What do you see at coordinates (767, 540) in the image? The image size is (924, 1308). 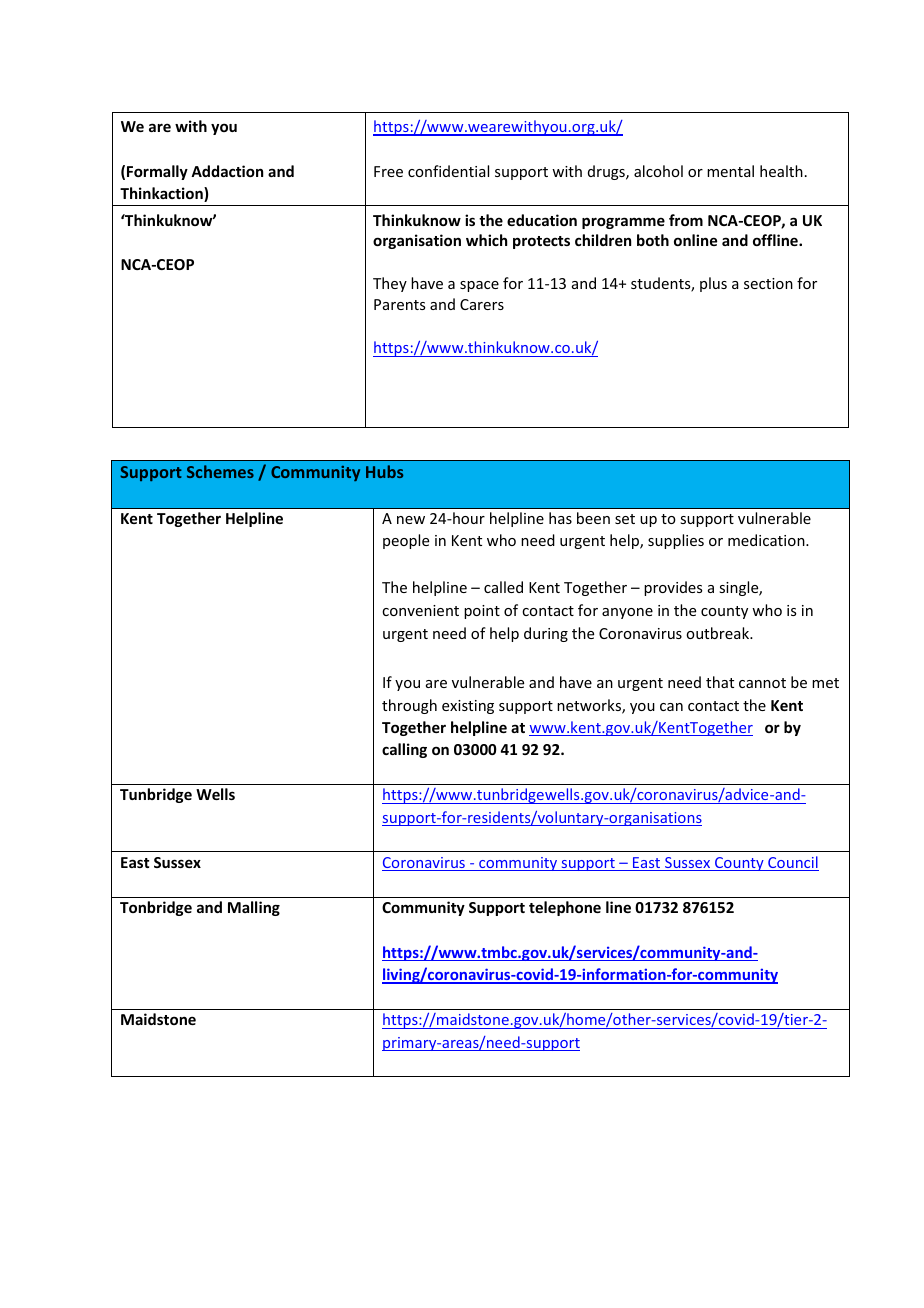 I see `medication` at bounding box center [767, 540].
